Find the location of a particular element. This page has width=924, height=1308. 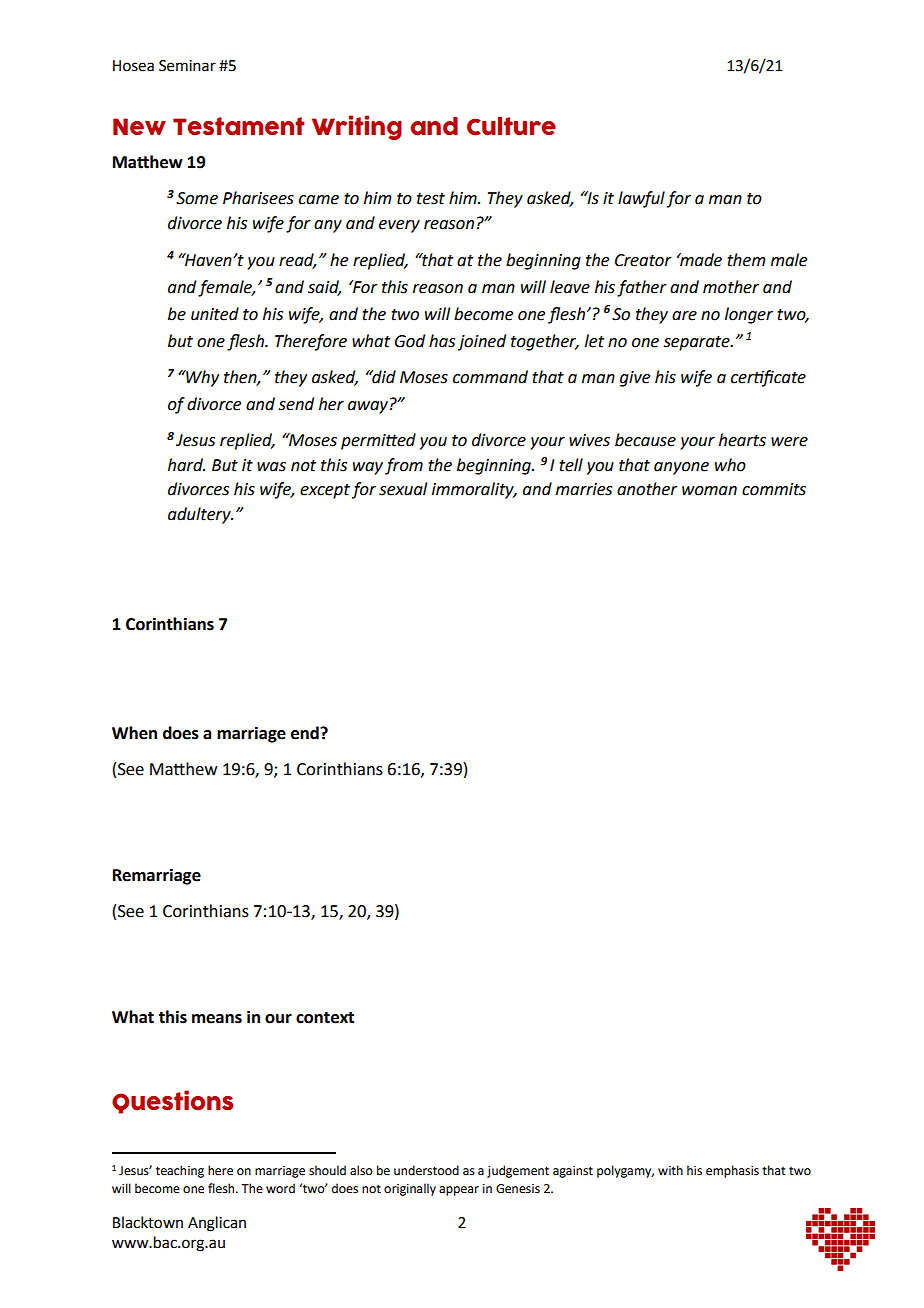

context is located at coordinates (325, 1018).
